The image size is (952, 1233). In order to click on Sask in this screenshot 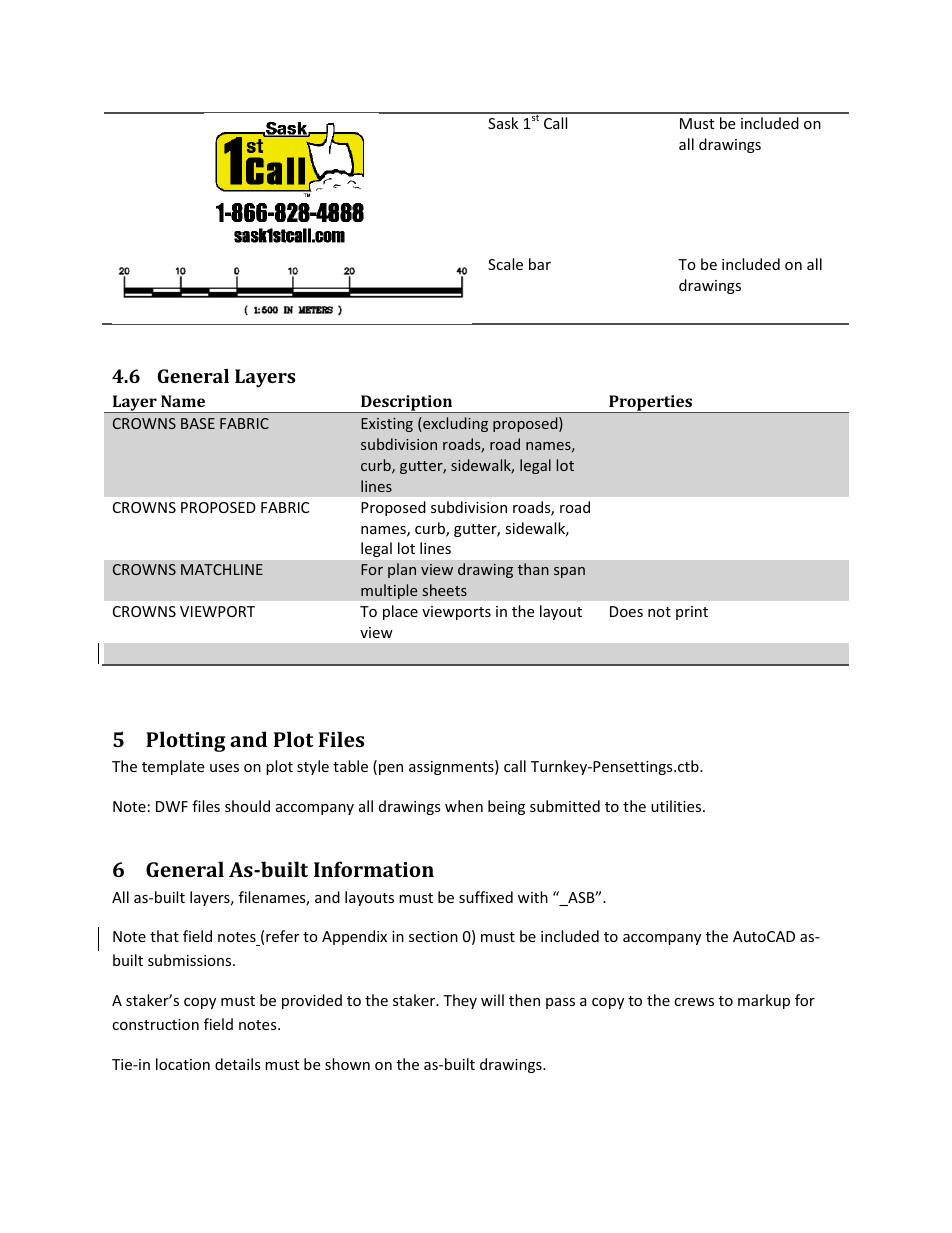, I will do `click(503, 123)`.
